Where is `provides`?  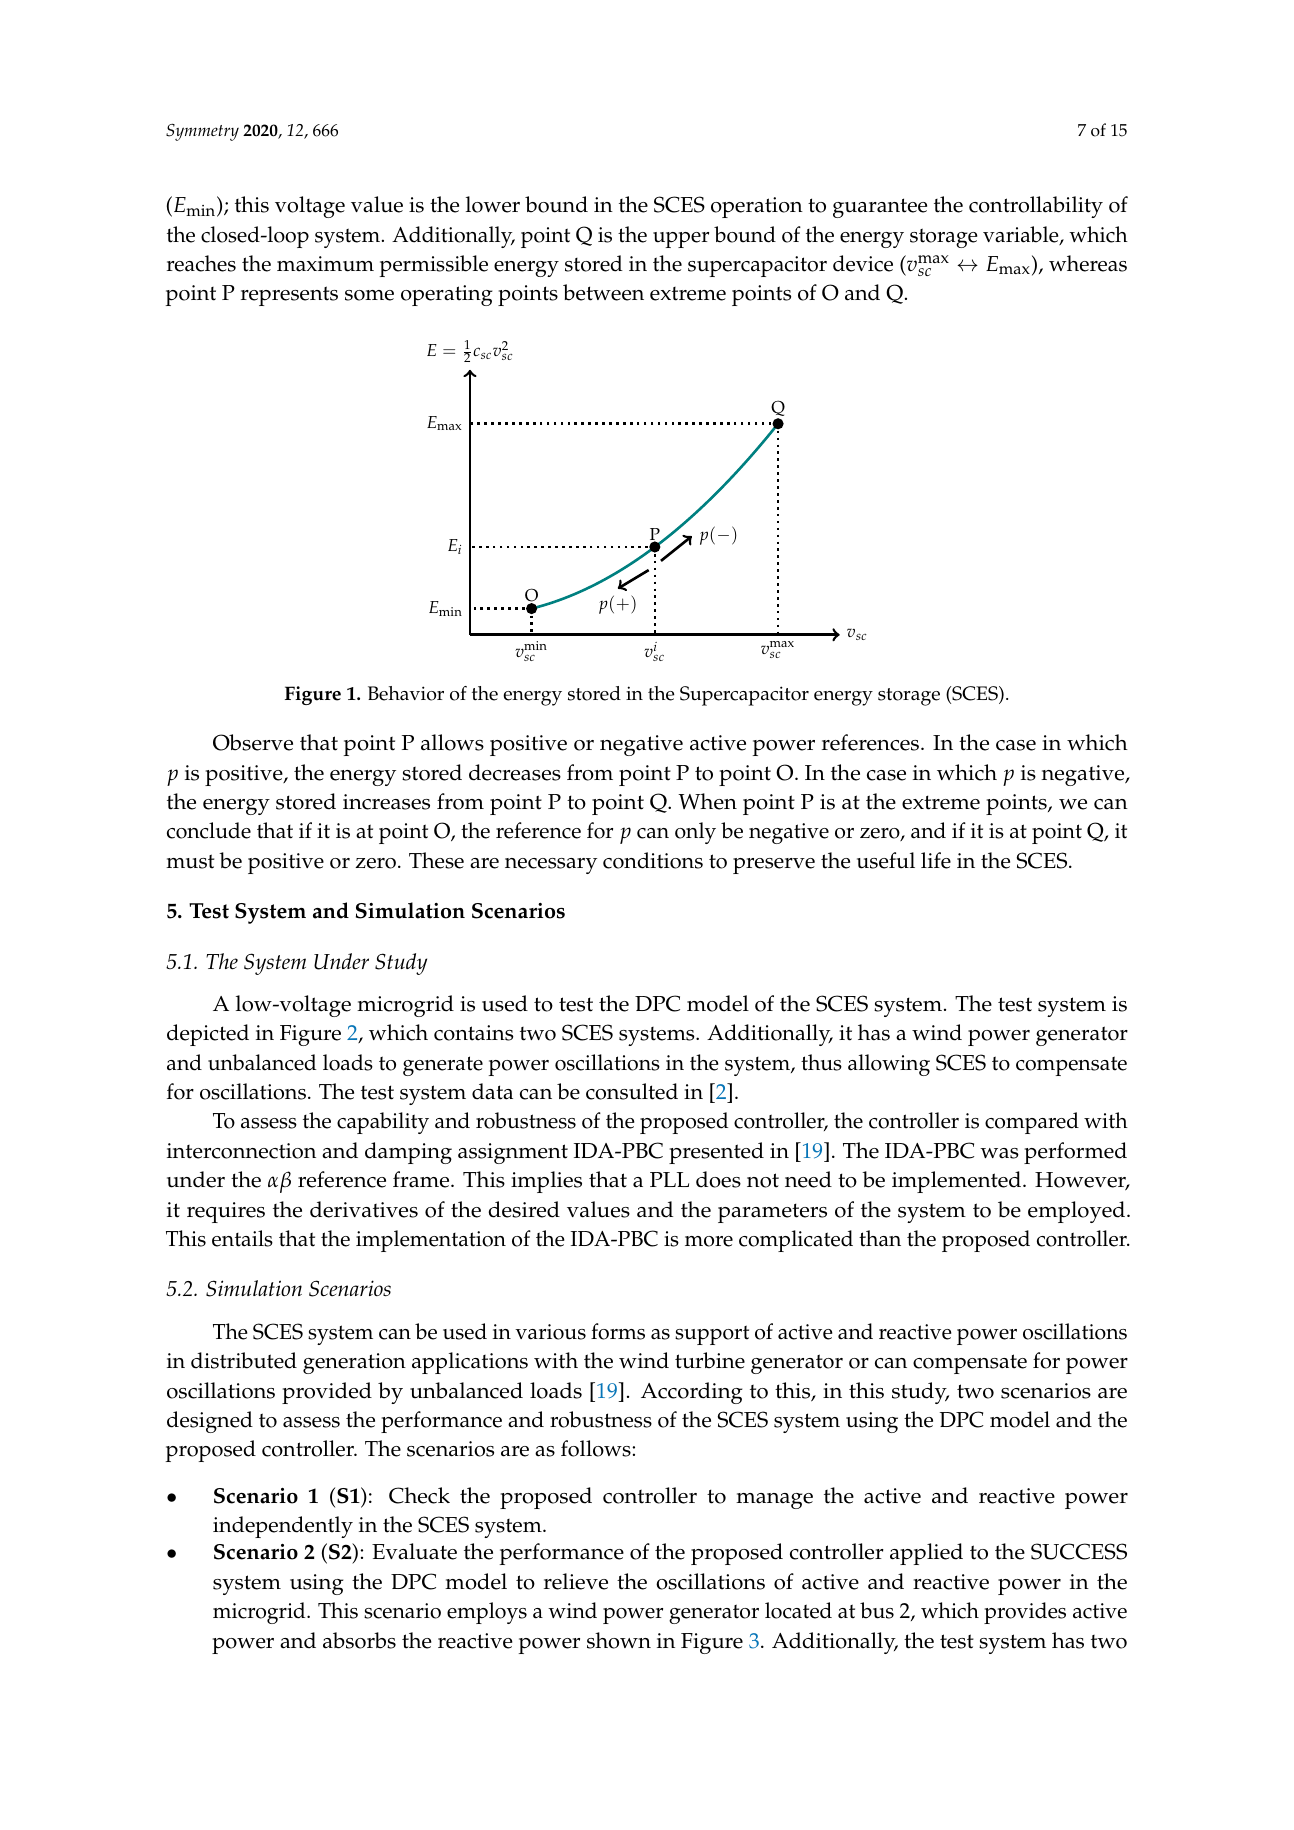
provides is located at coordinates (1025, 1613).
